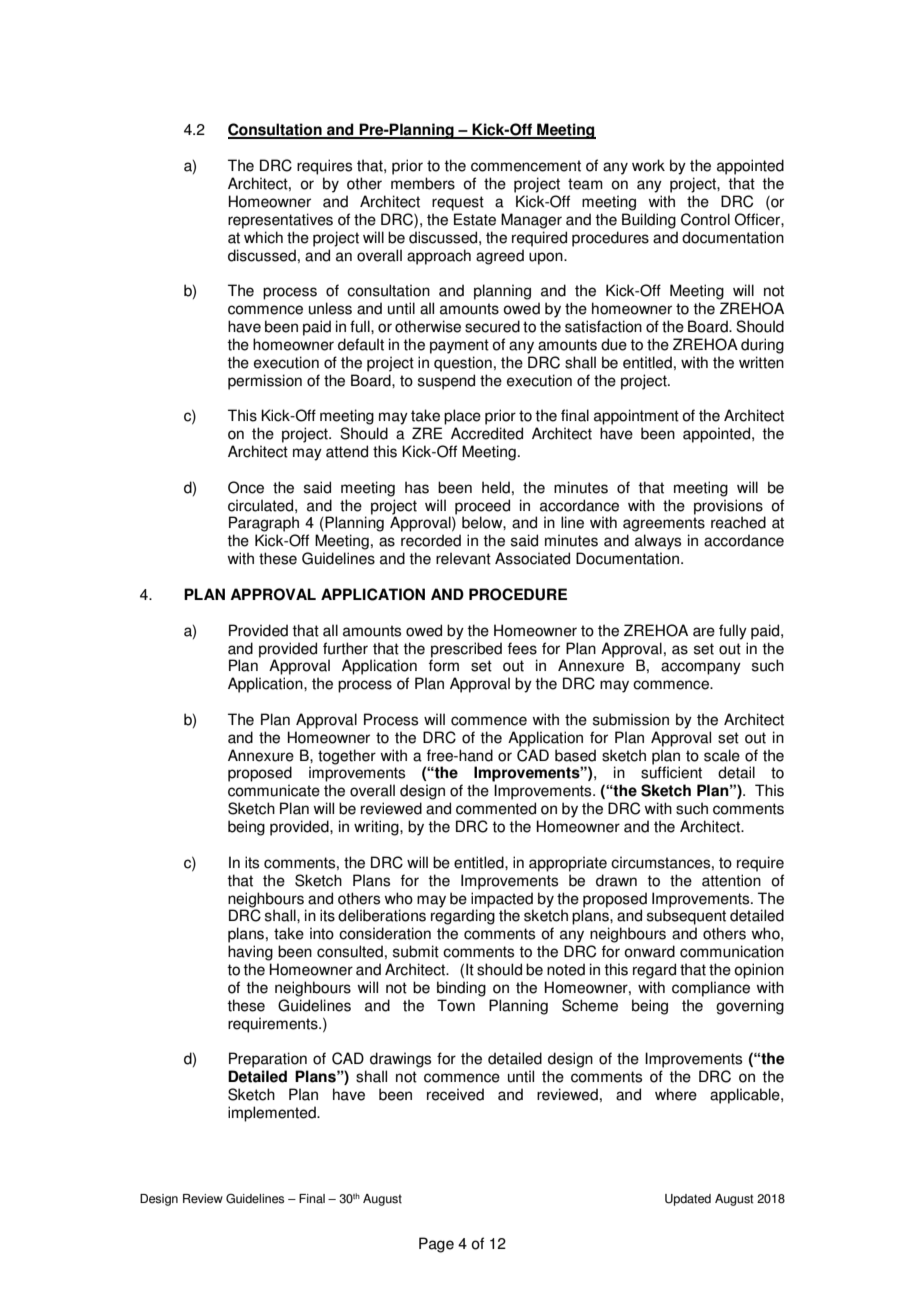 The width and height of the screenshot is (924, 1308). Describe the element at coordinates (705, 219) in the screenshot. I see `Control` at that location.
